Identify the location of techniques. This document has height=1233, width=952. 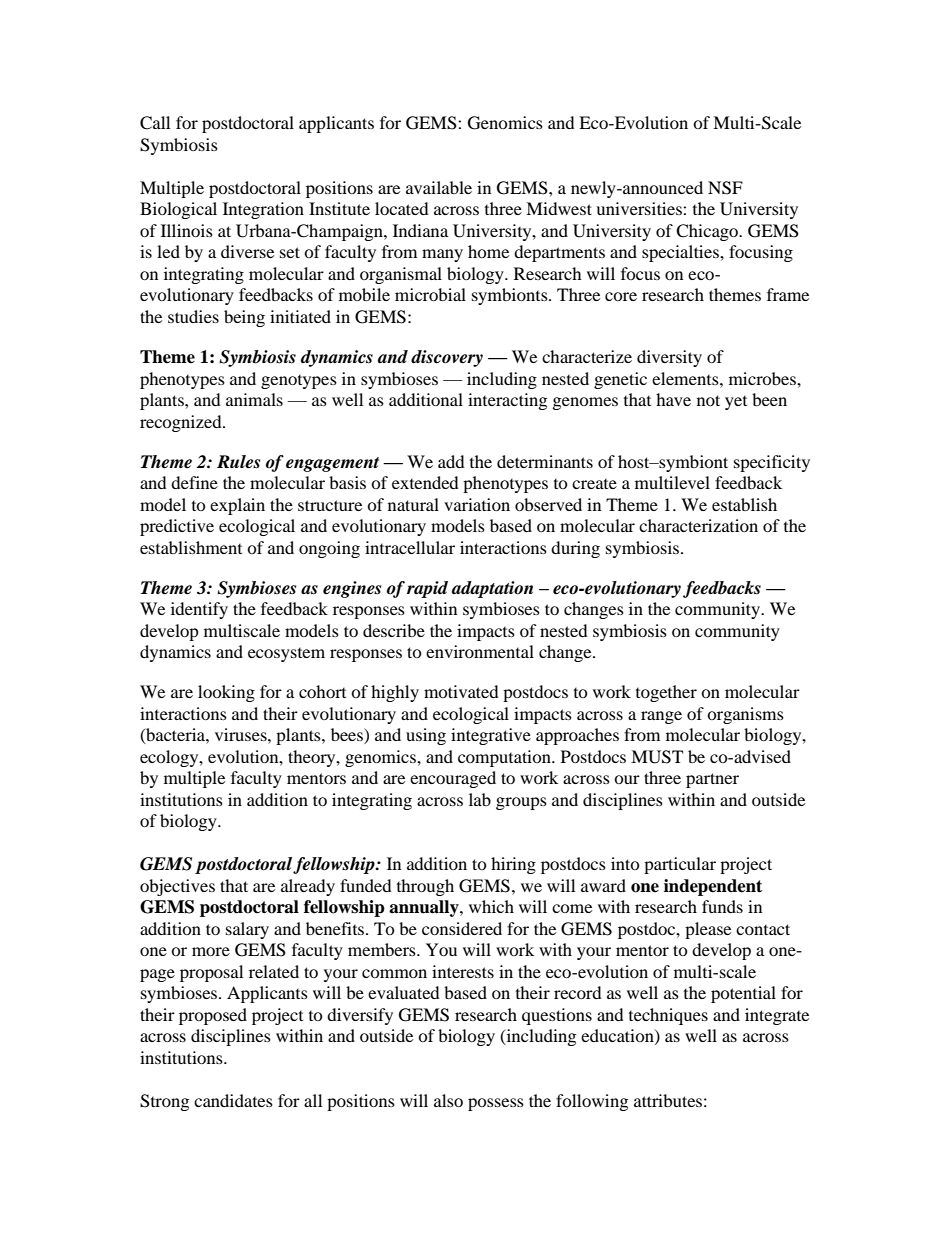
(668, 1016).
